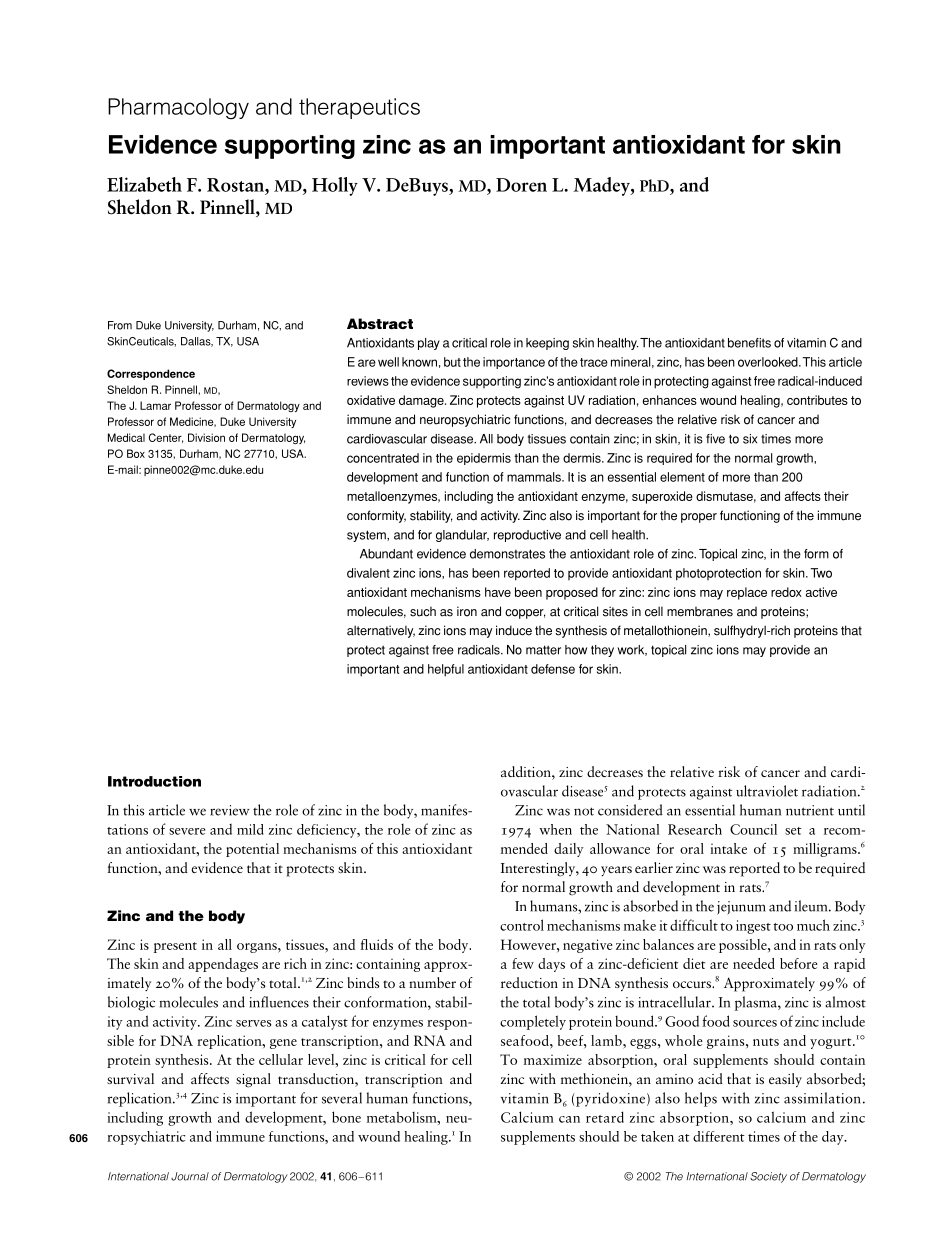 This screenshot has width=952, height=1251. What do you see at coordinates (446, 670) in the screenshot?
I see `helpful` at bounding box center [446, 670].
